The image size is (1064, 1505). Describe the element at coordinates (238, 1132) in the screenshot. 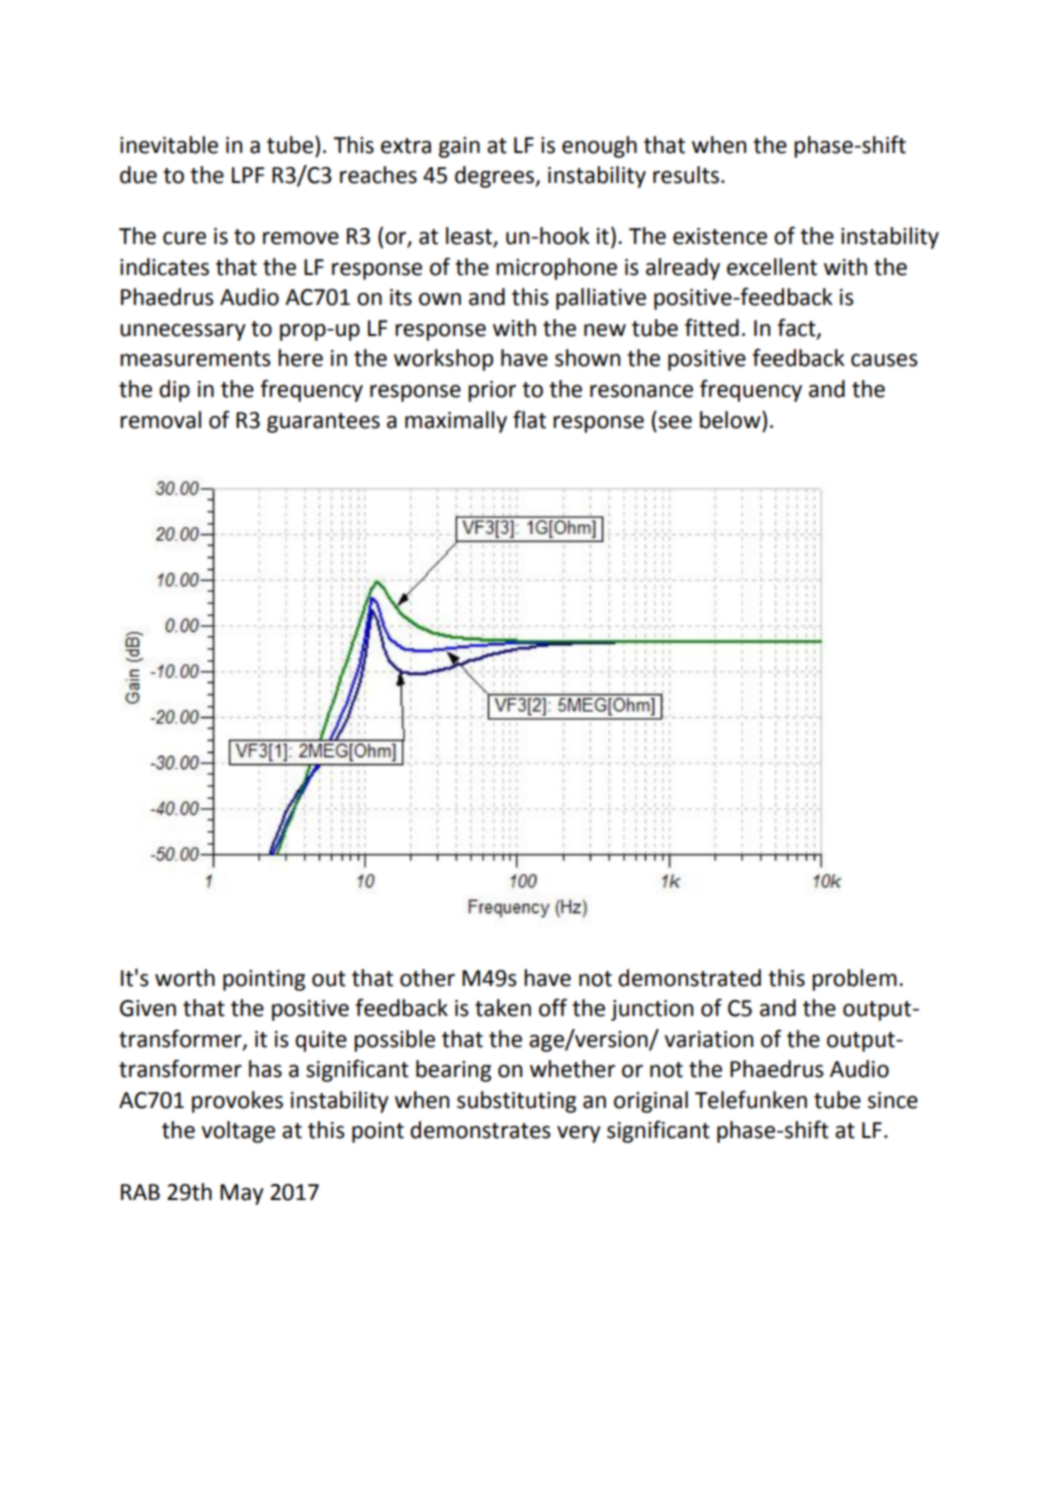

I see `voltage` at that location.
